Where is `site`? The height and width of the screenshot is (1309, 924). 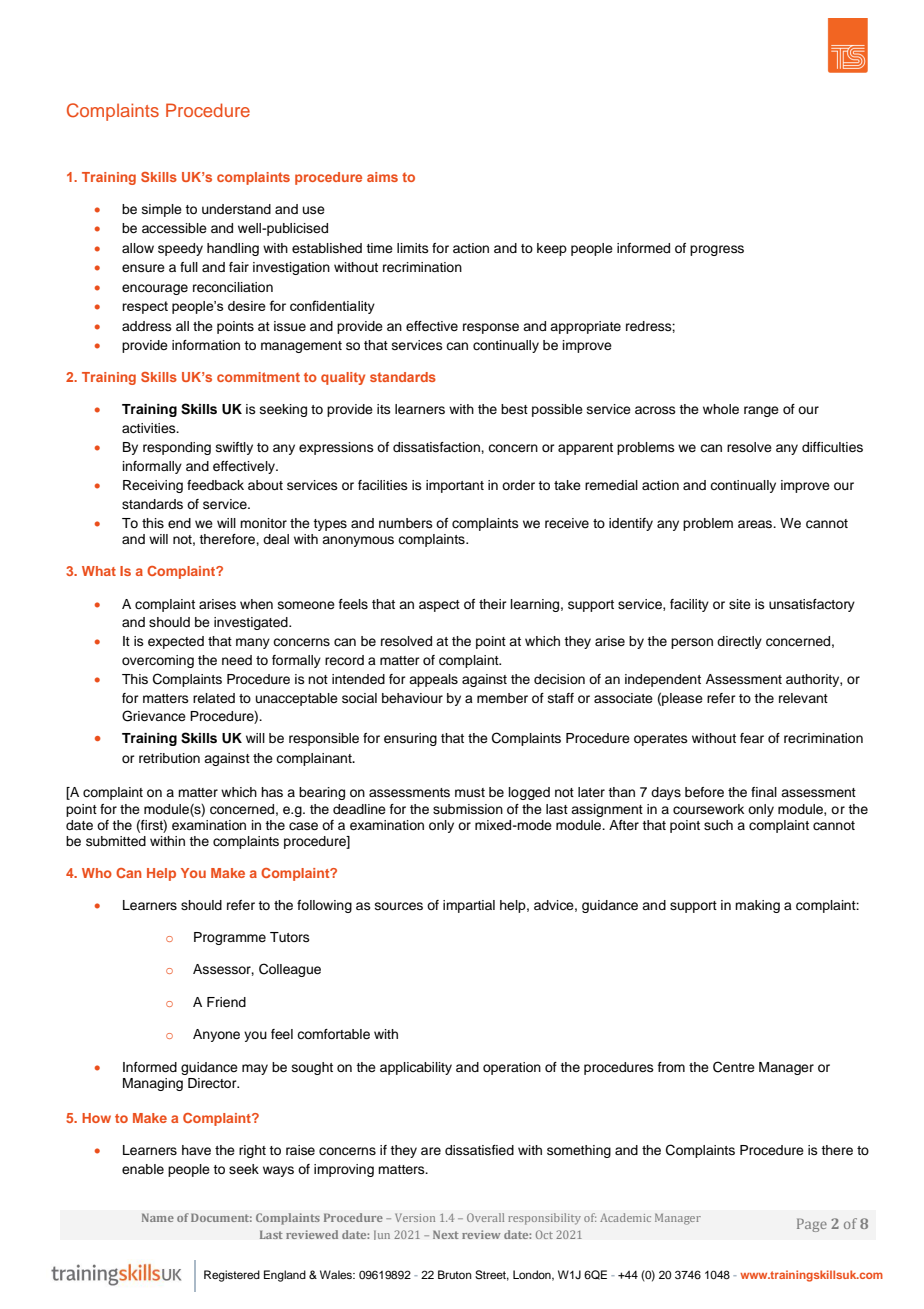
site is located at coordinates (740, 604).
